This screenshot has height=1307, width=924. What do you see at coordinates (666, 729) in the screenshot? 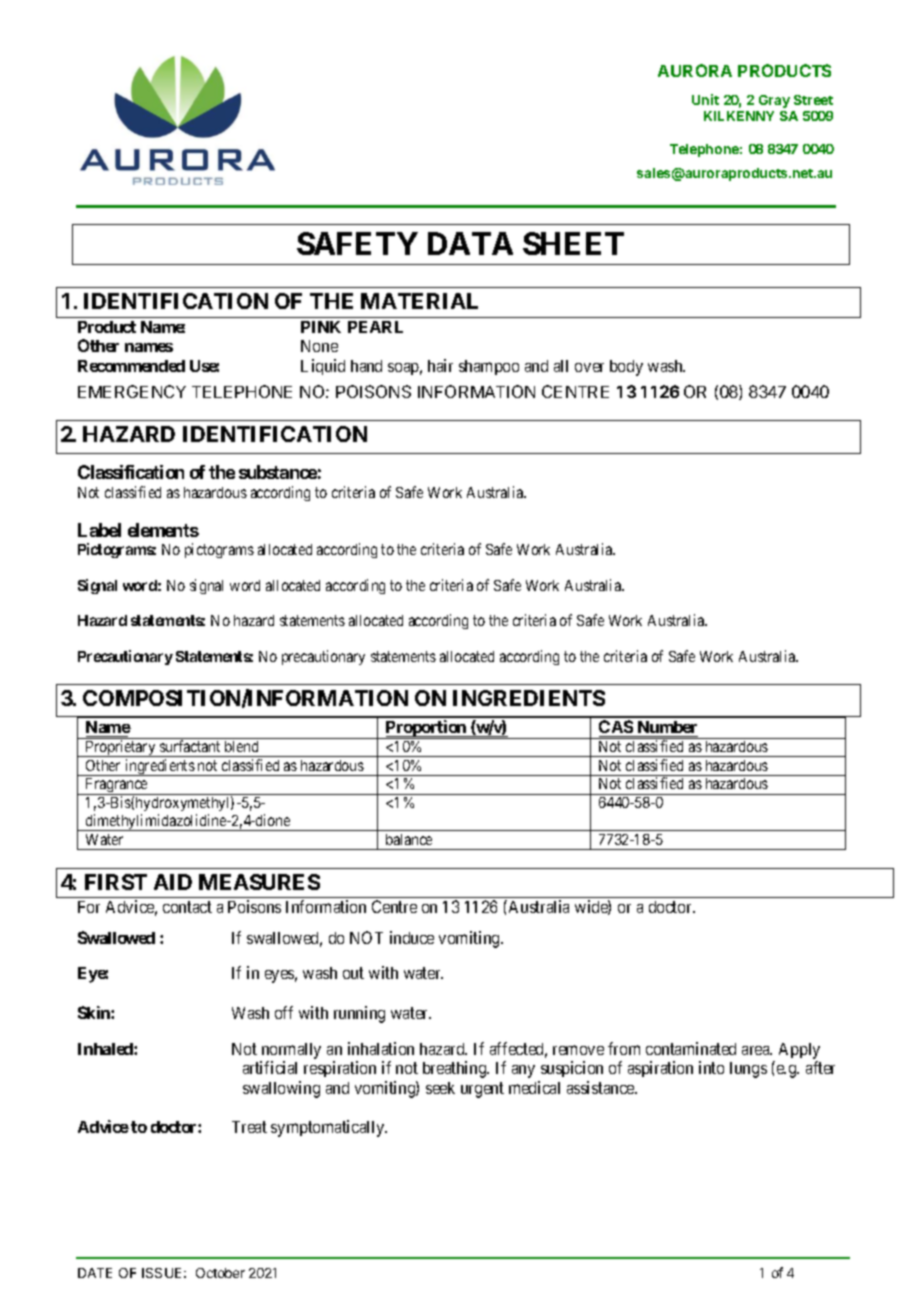
I see `Number` at bounding box center [666, 729].
